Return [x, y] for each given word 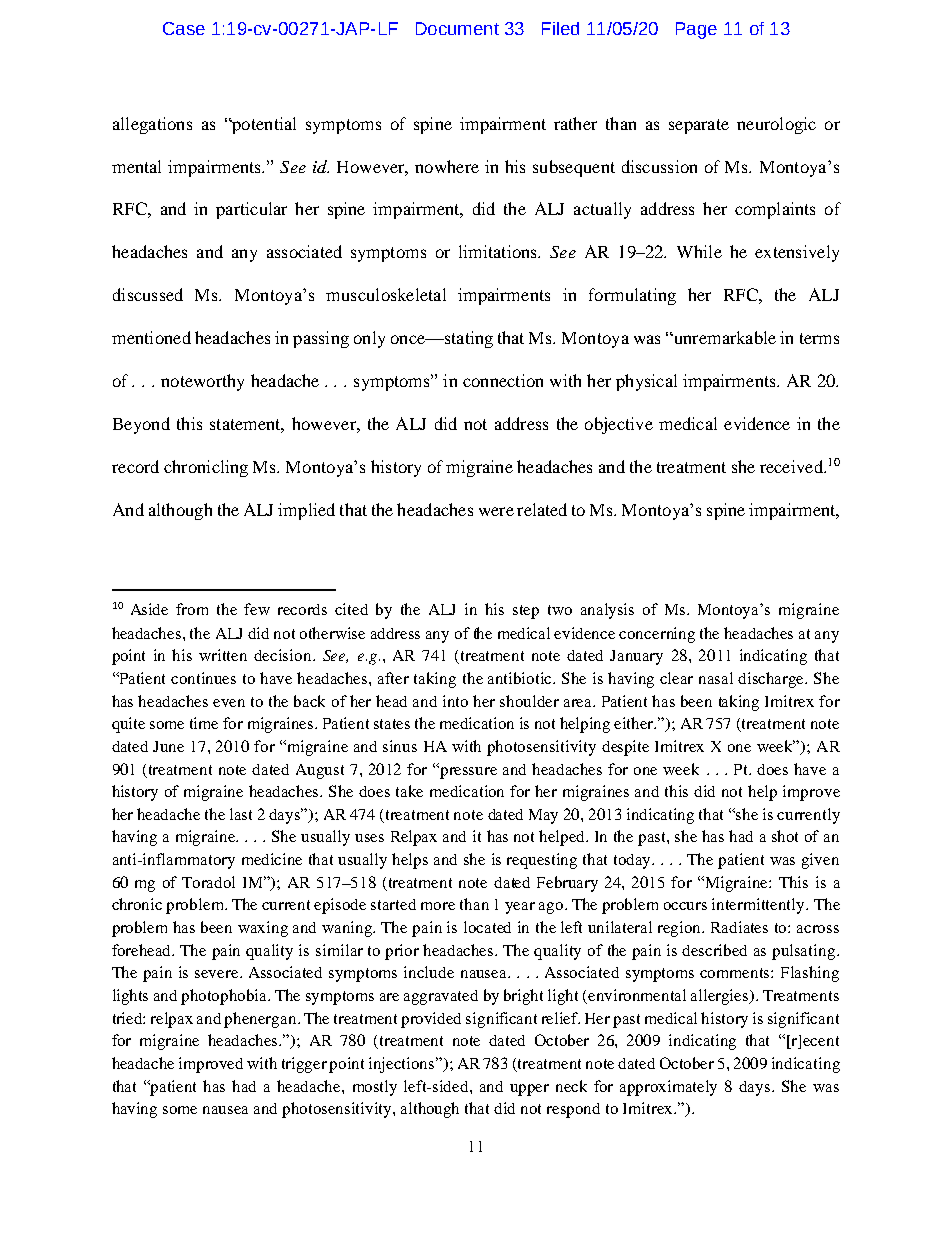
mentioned [151, 337]
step [526, 612]
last [241, 814]
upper [529, 1090]
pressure [468, 773]
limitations [499, 251]
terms [819, 338]
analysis [607, 611]
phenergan [261, 1020]
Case [184, 28]
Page [696, 30]
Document [457, 28]
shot [785, 836]
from [192, 609]
